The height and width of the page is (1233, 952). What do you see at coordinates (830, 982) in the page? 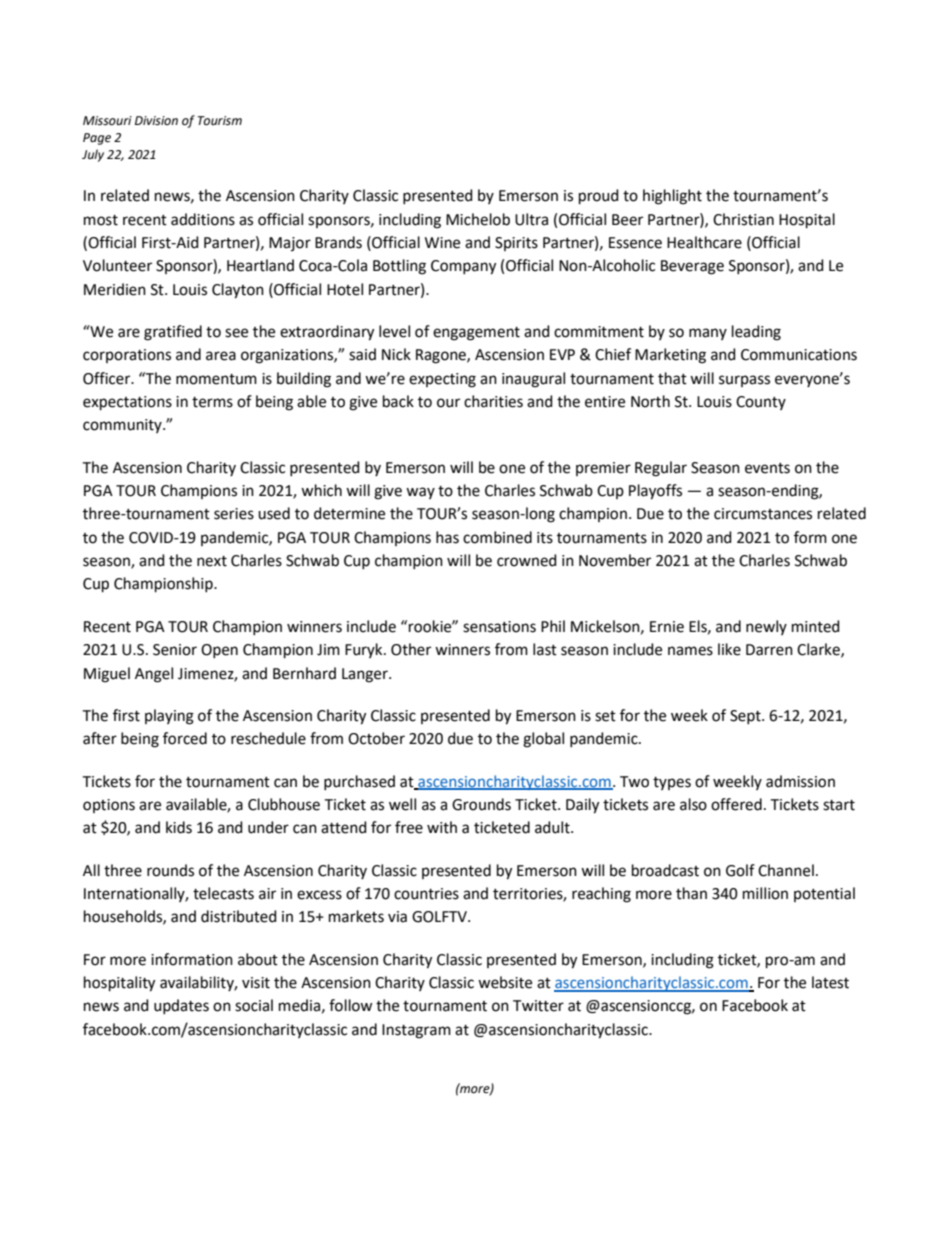
I see `latest` at bounding box center [830, 982].
